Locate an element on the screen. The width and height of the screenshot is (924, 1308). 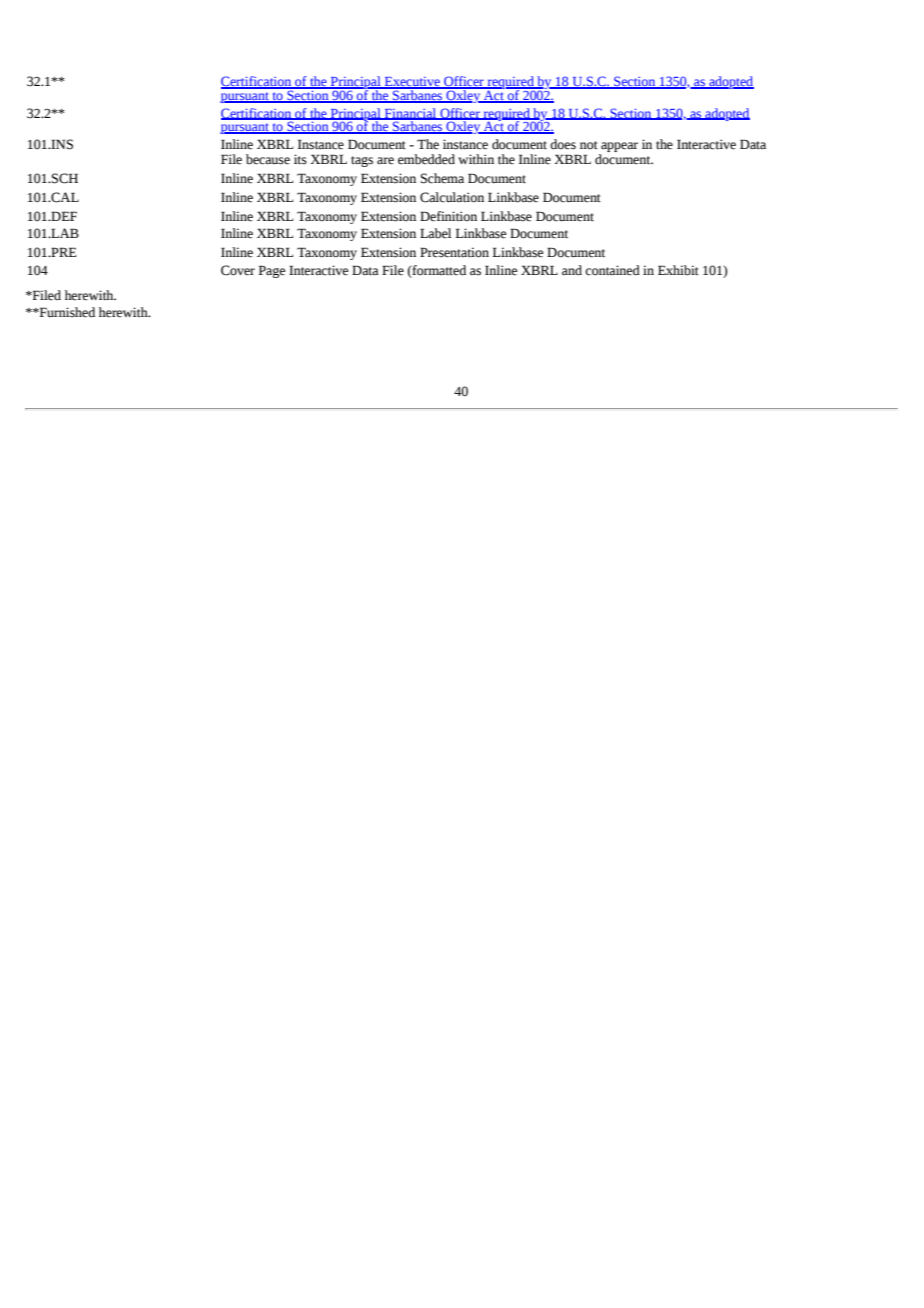
not is located at coordinates (589, 145).
